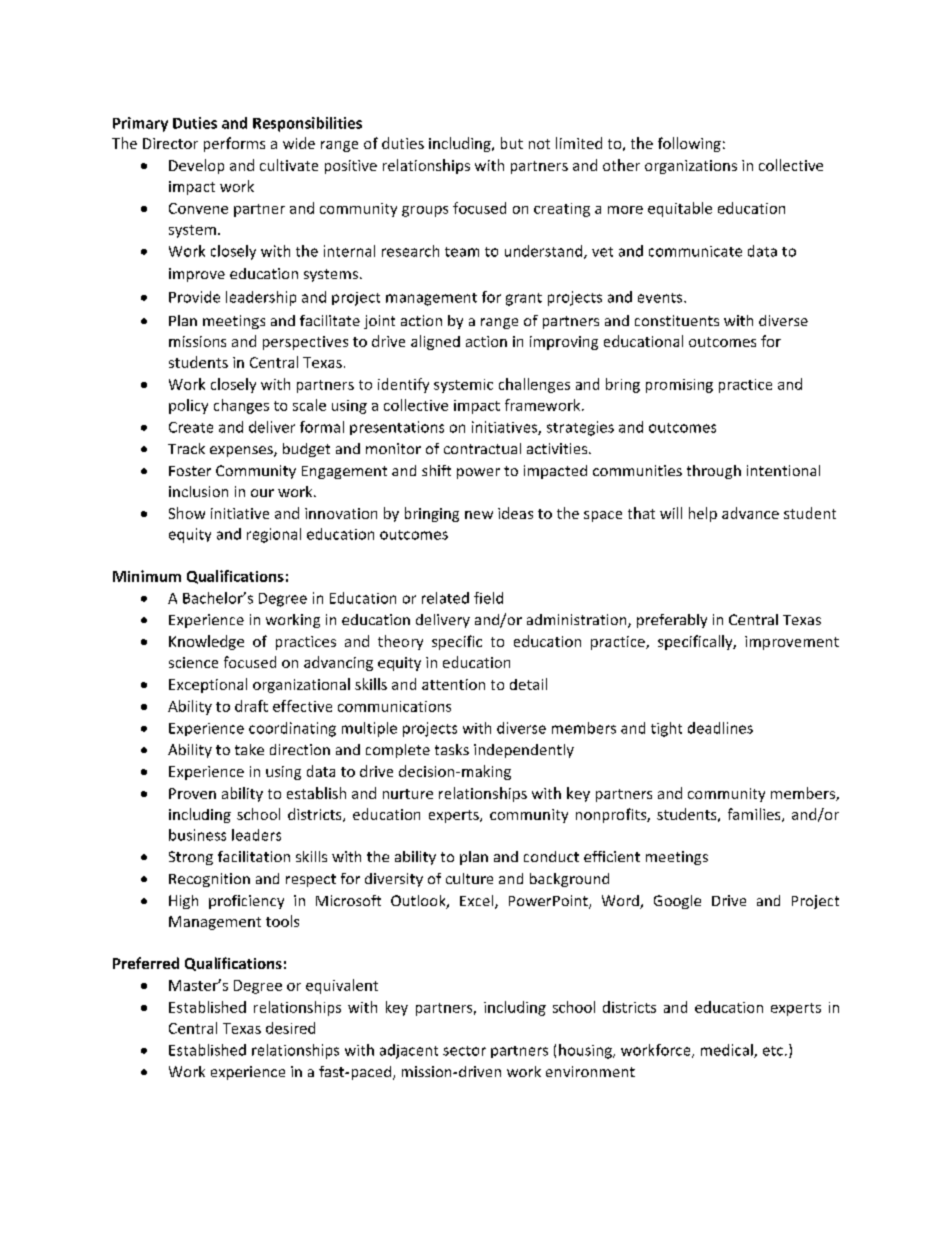 The image size is (952, 1233). Describe the element at coordinates (689, 144) in the screenshot. I see `following` at that location.
